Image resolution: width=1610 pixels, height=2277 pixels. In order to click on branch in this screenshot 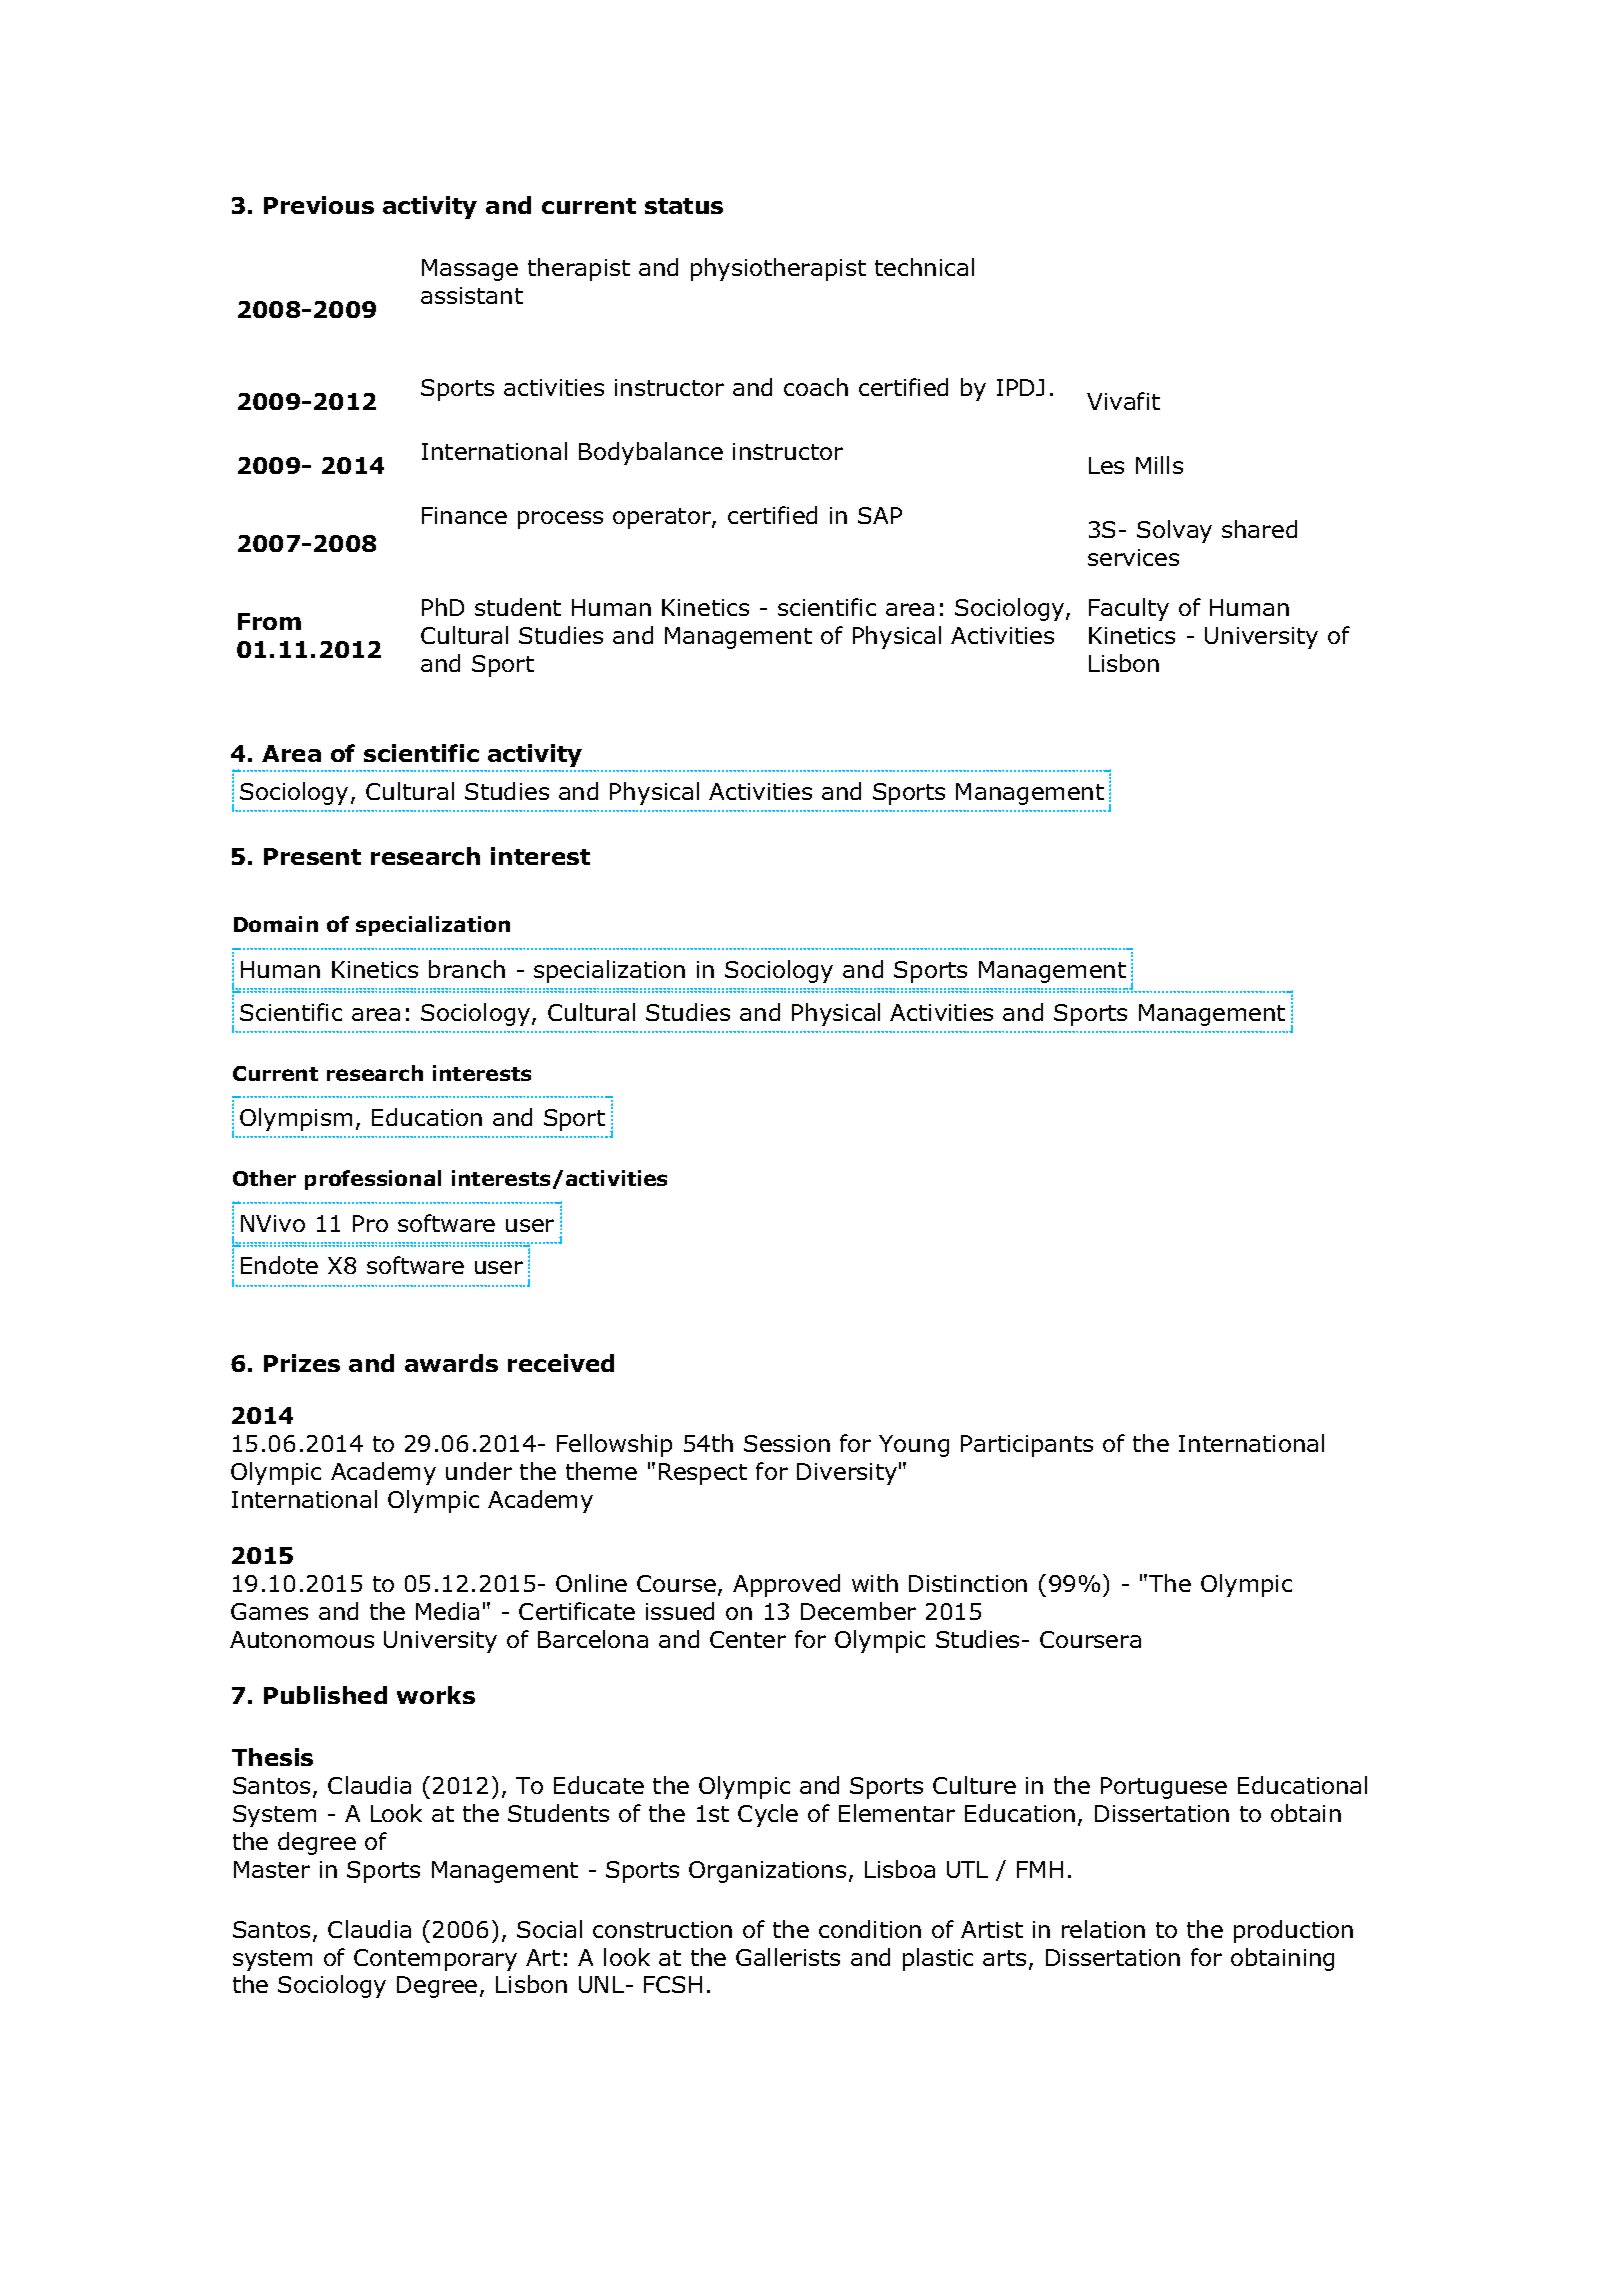, I will do `click(467, 969)`.
